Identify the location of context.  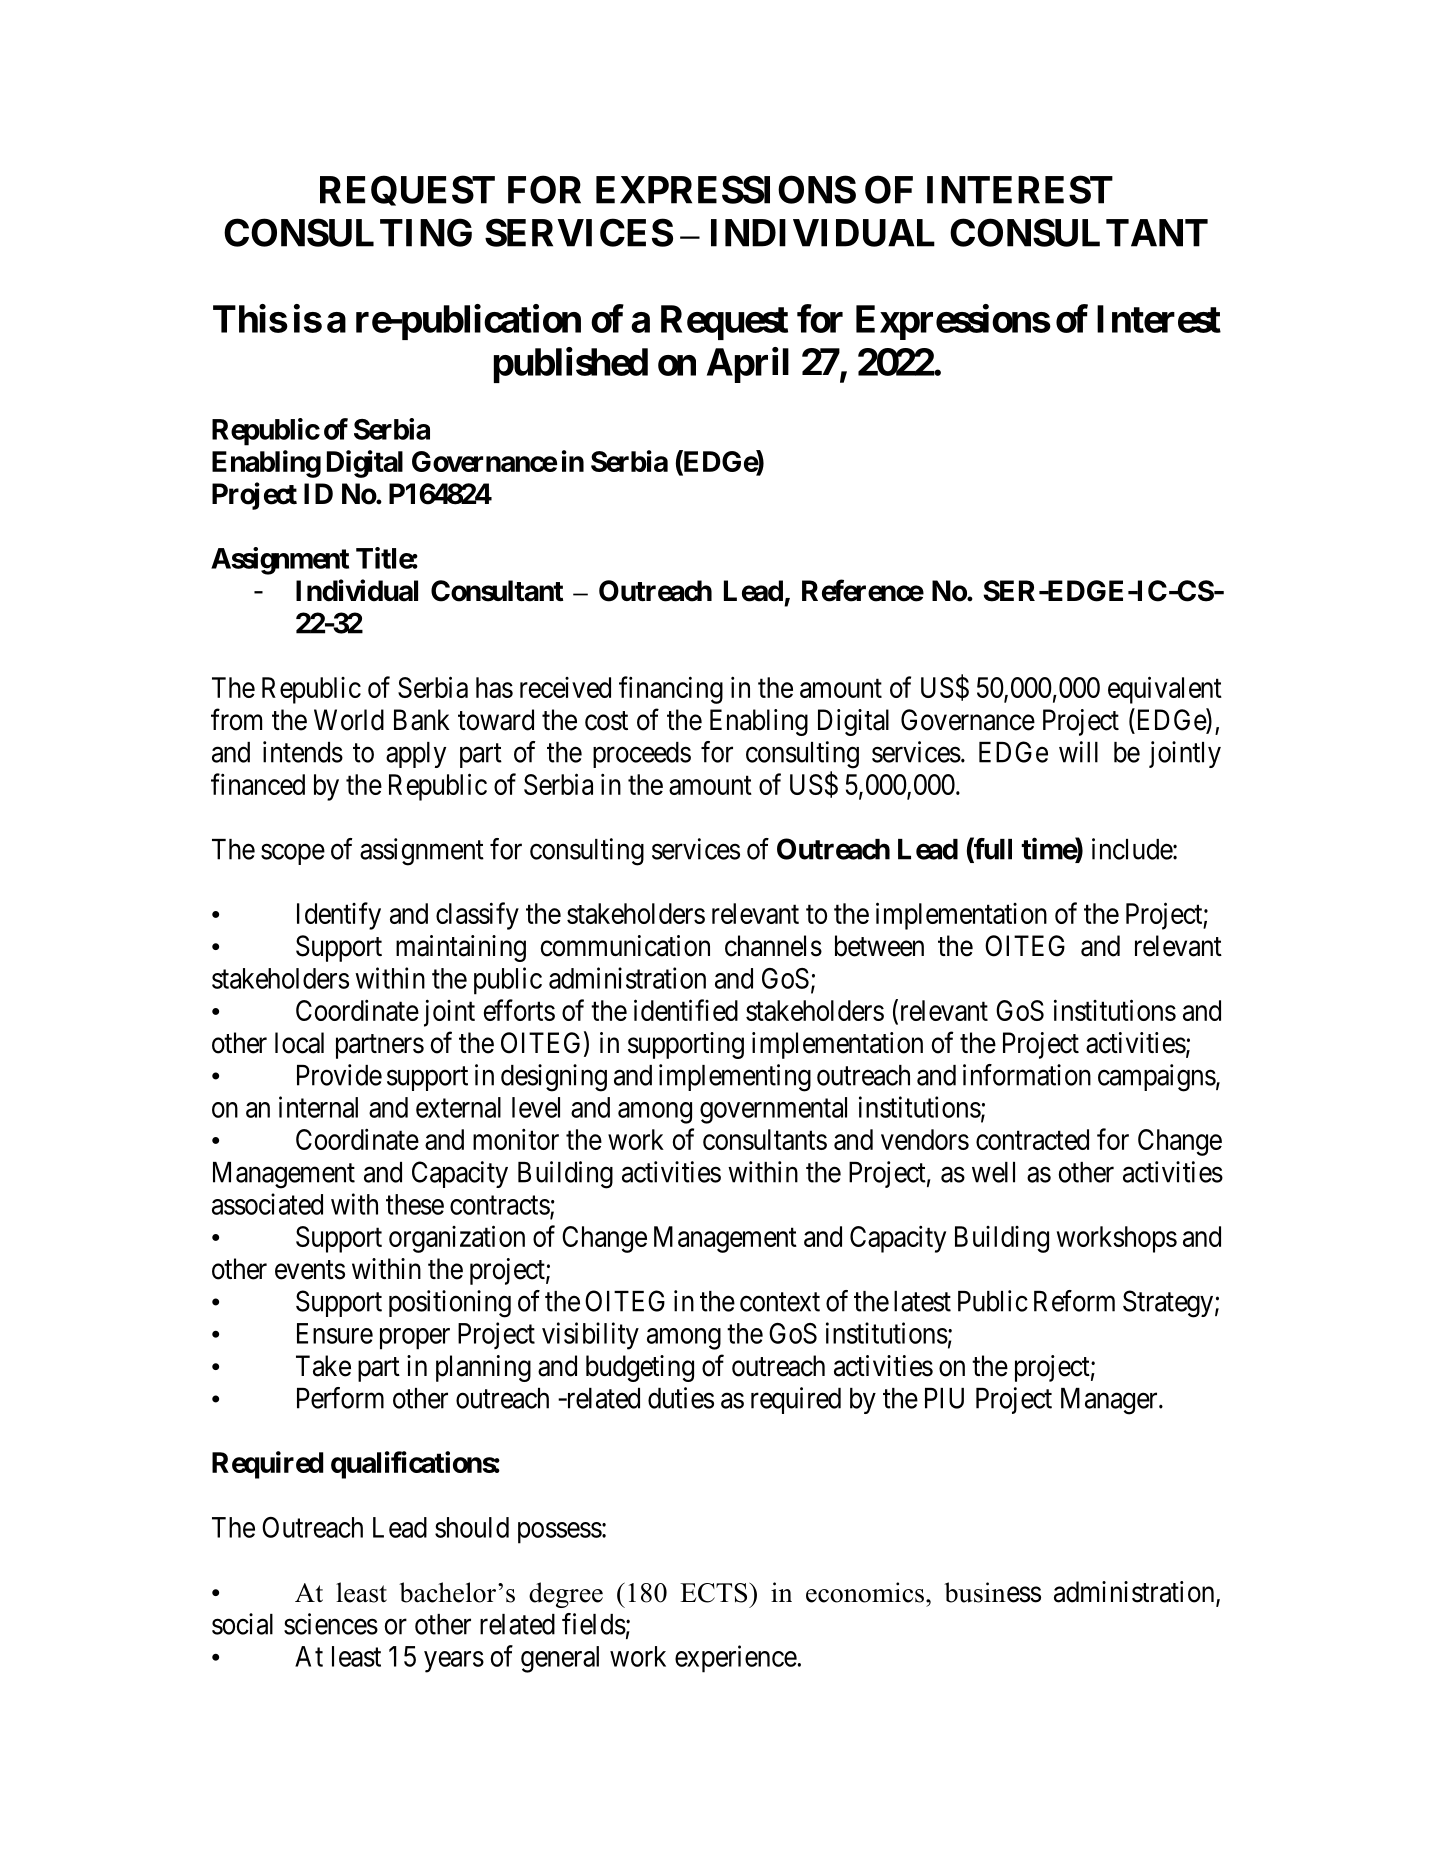
(780, 1302).
